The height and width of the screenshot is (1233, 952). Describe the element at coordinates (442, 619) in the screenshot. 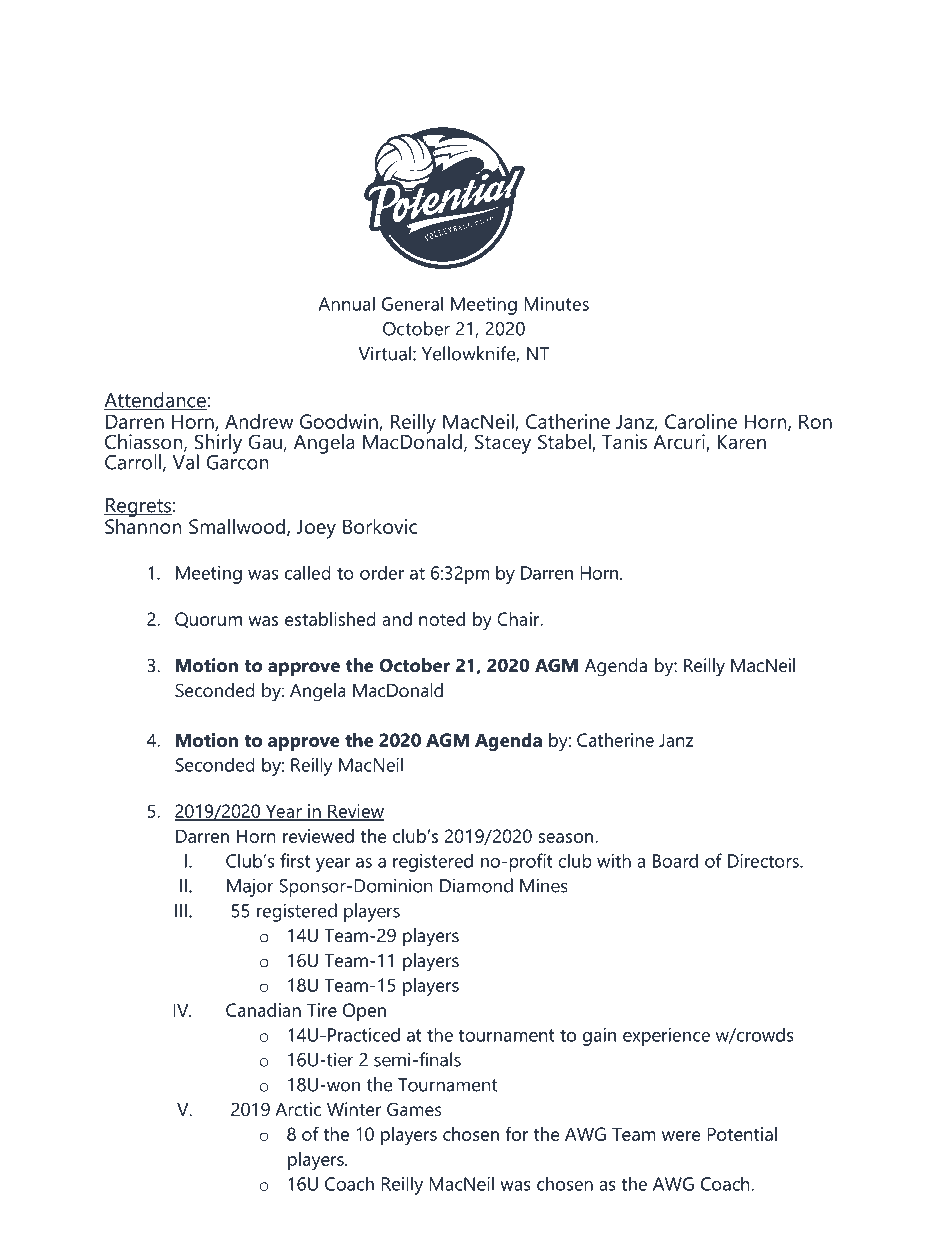

I see `noted` at that location.
